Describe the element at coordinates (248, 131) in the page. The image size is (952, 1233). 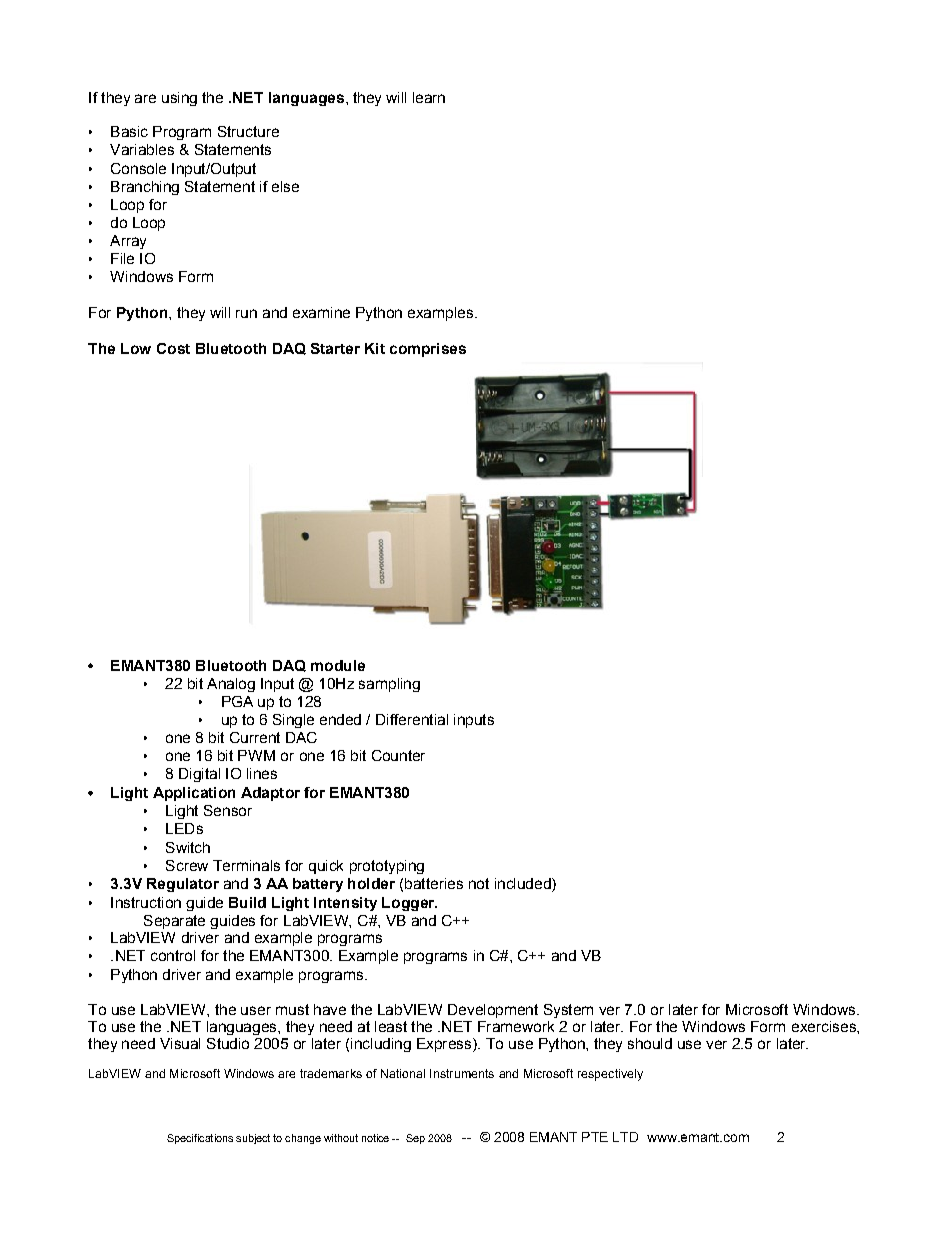
I see `Structure` at that location.
